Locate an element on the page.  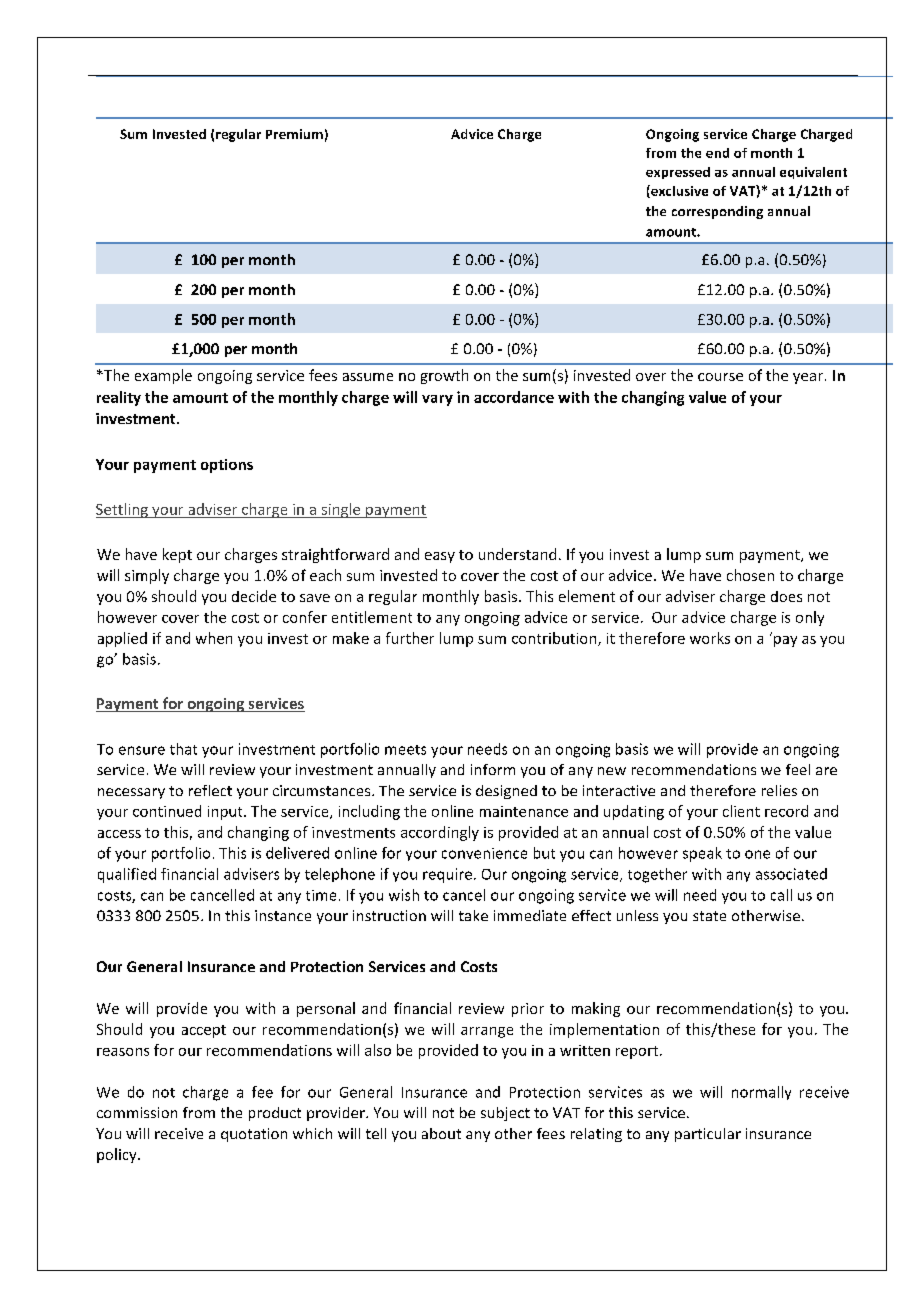
require is located at coordinates (447, 875).
